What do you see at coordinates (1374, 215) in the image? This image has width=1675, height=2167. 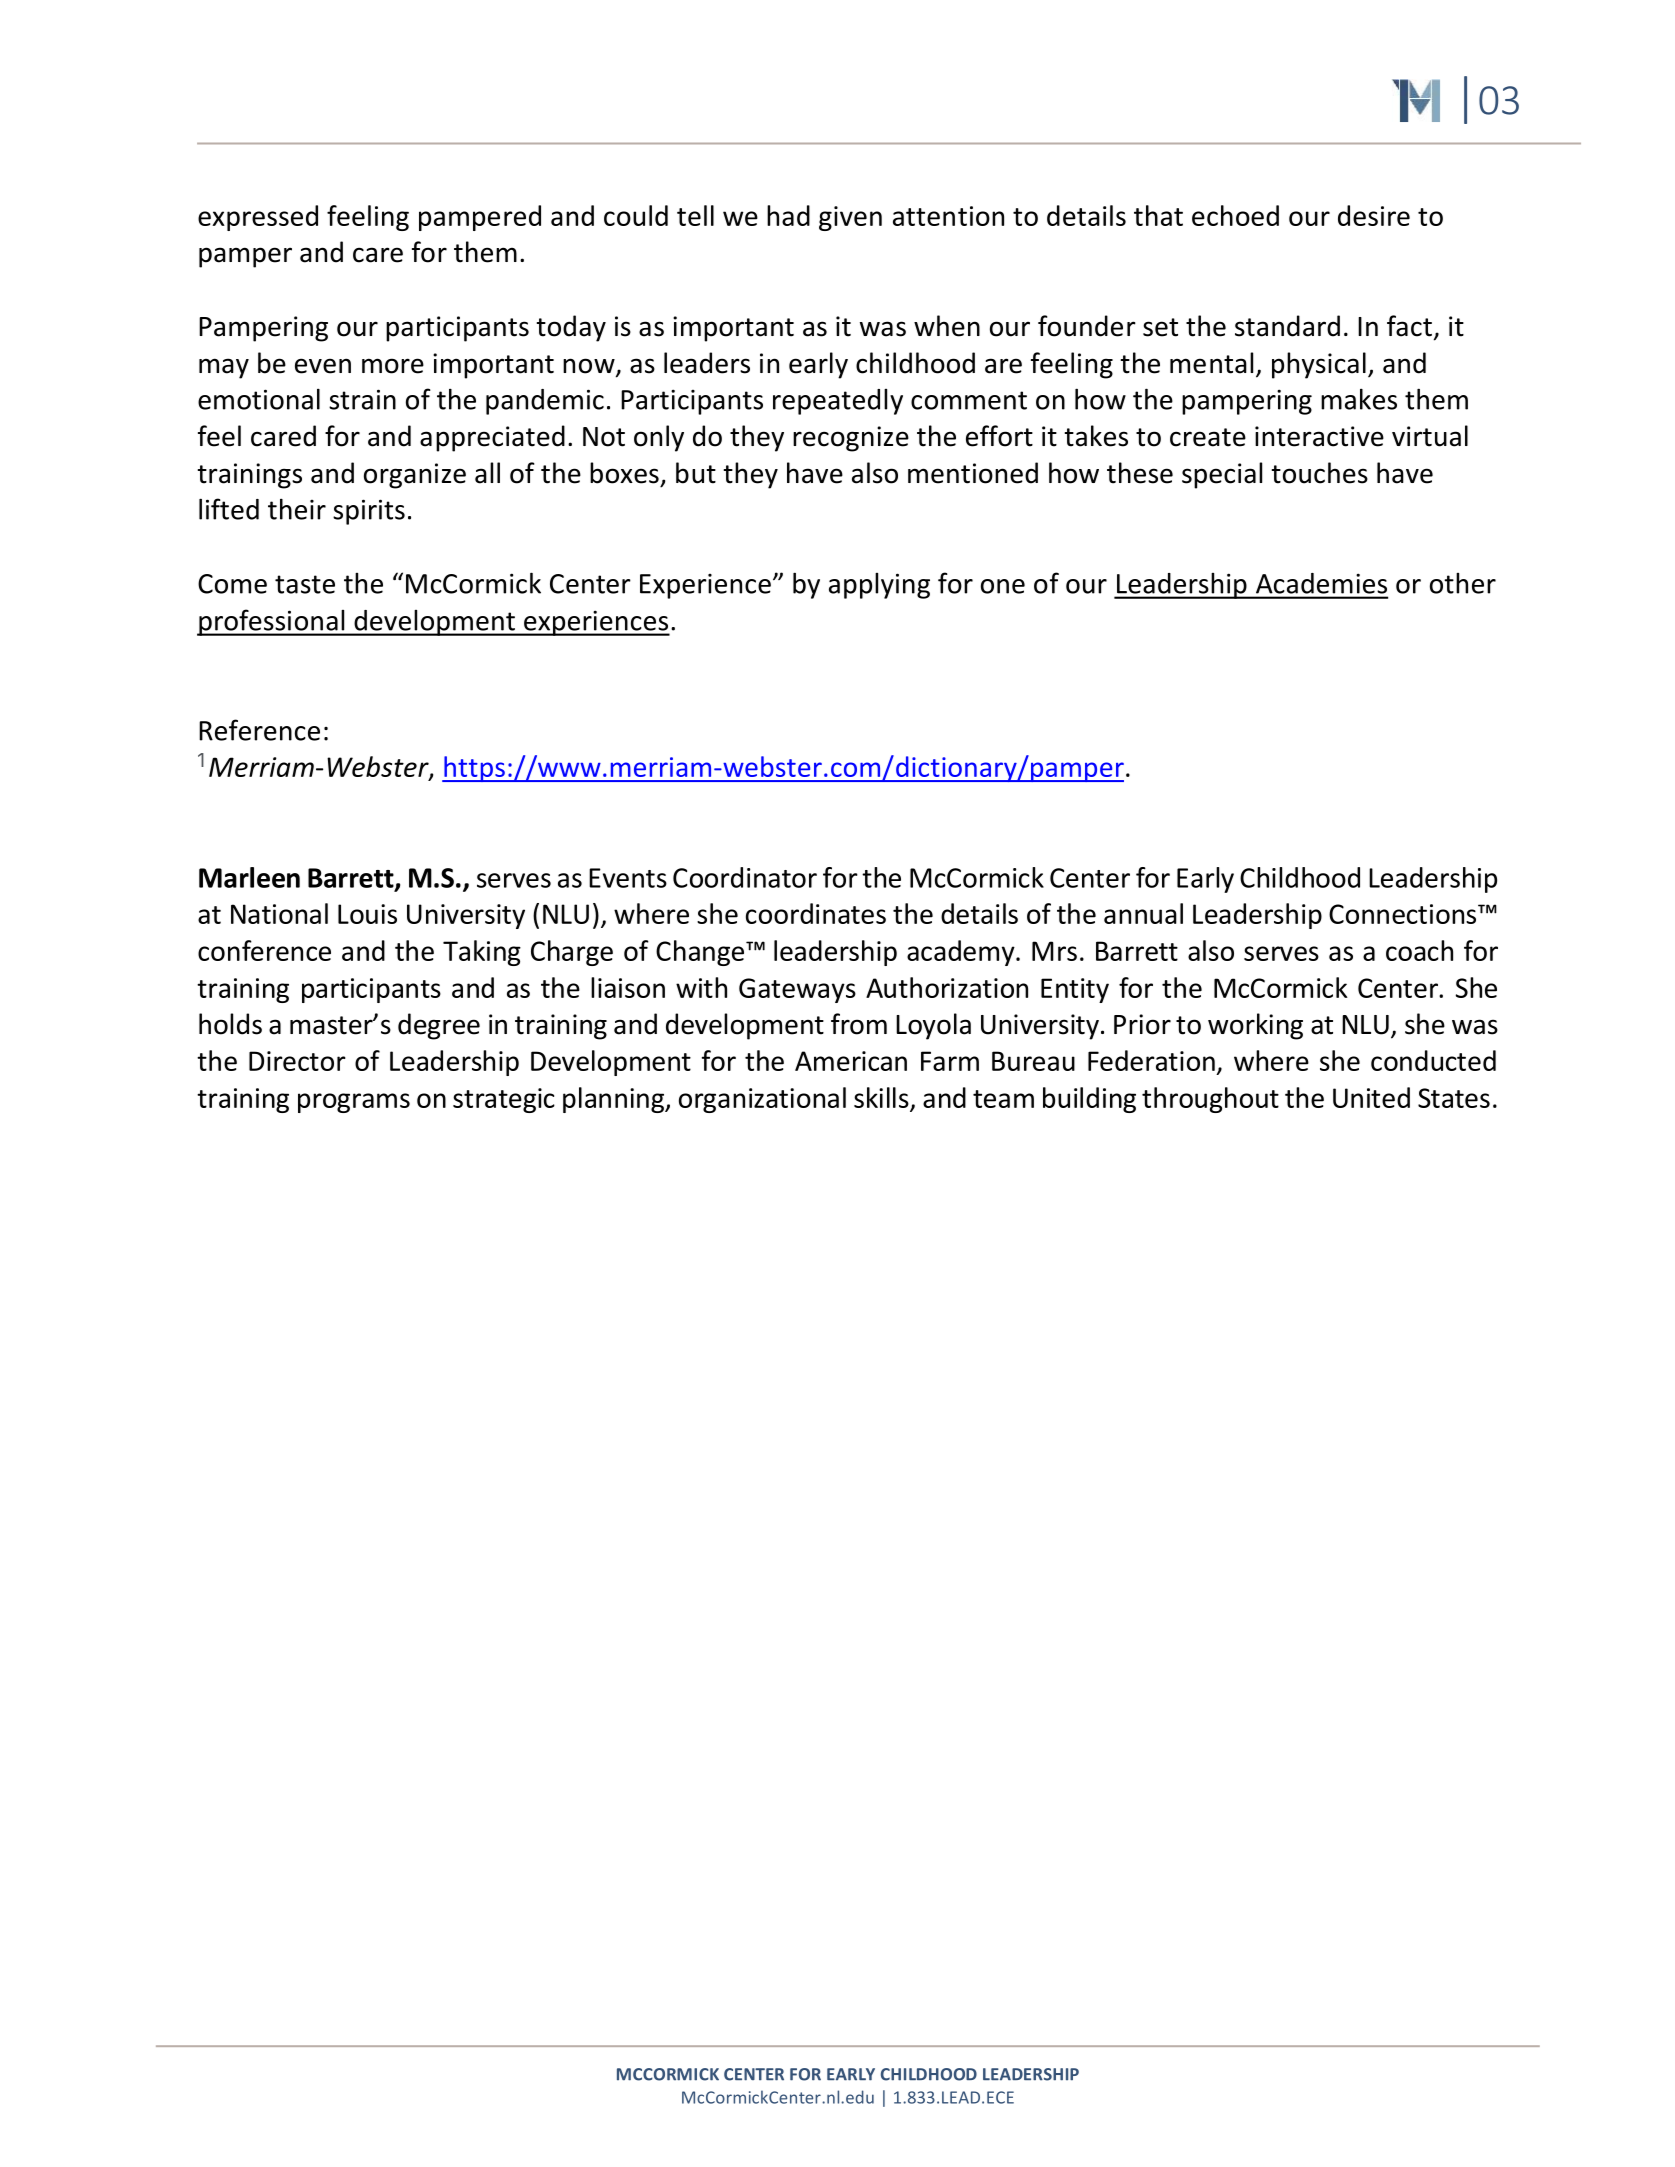 I see `desire` at bounding box center [1374, 215].
